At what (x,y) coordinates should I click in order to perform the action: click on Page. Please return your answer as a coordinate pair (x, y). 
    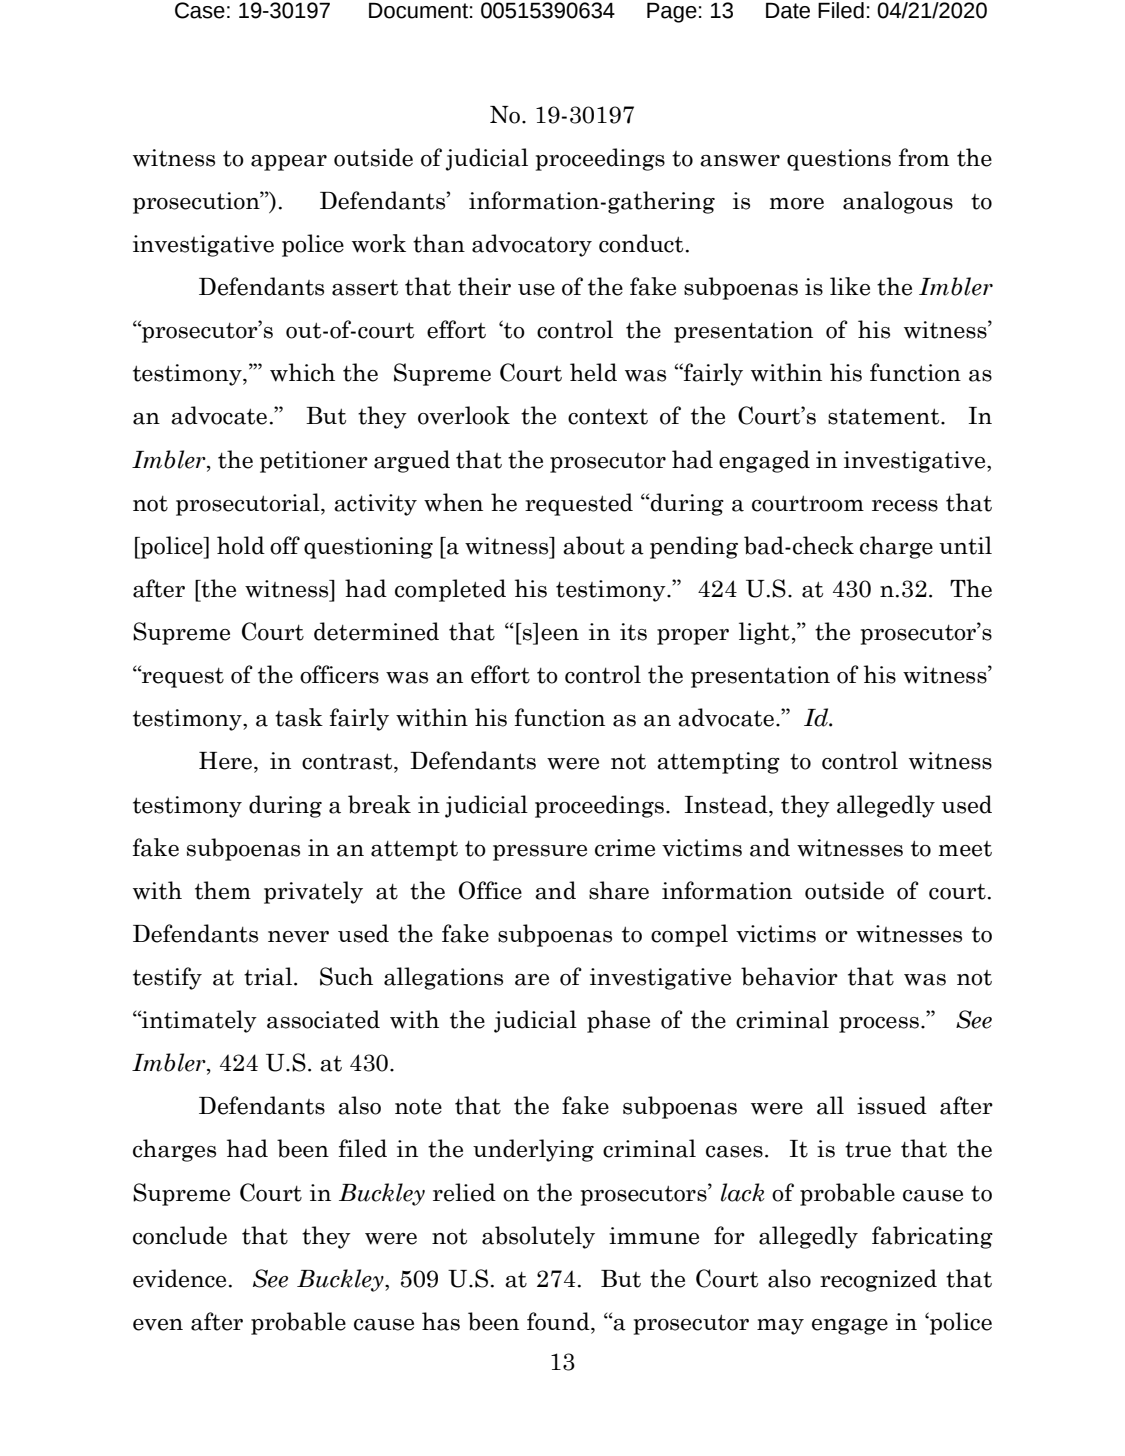
    Looking at the image, I should click on (672, 12).
